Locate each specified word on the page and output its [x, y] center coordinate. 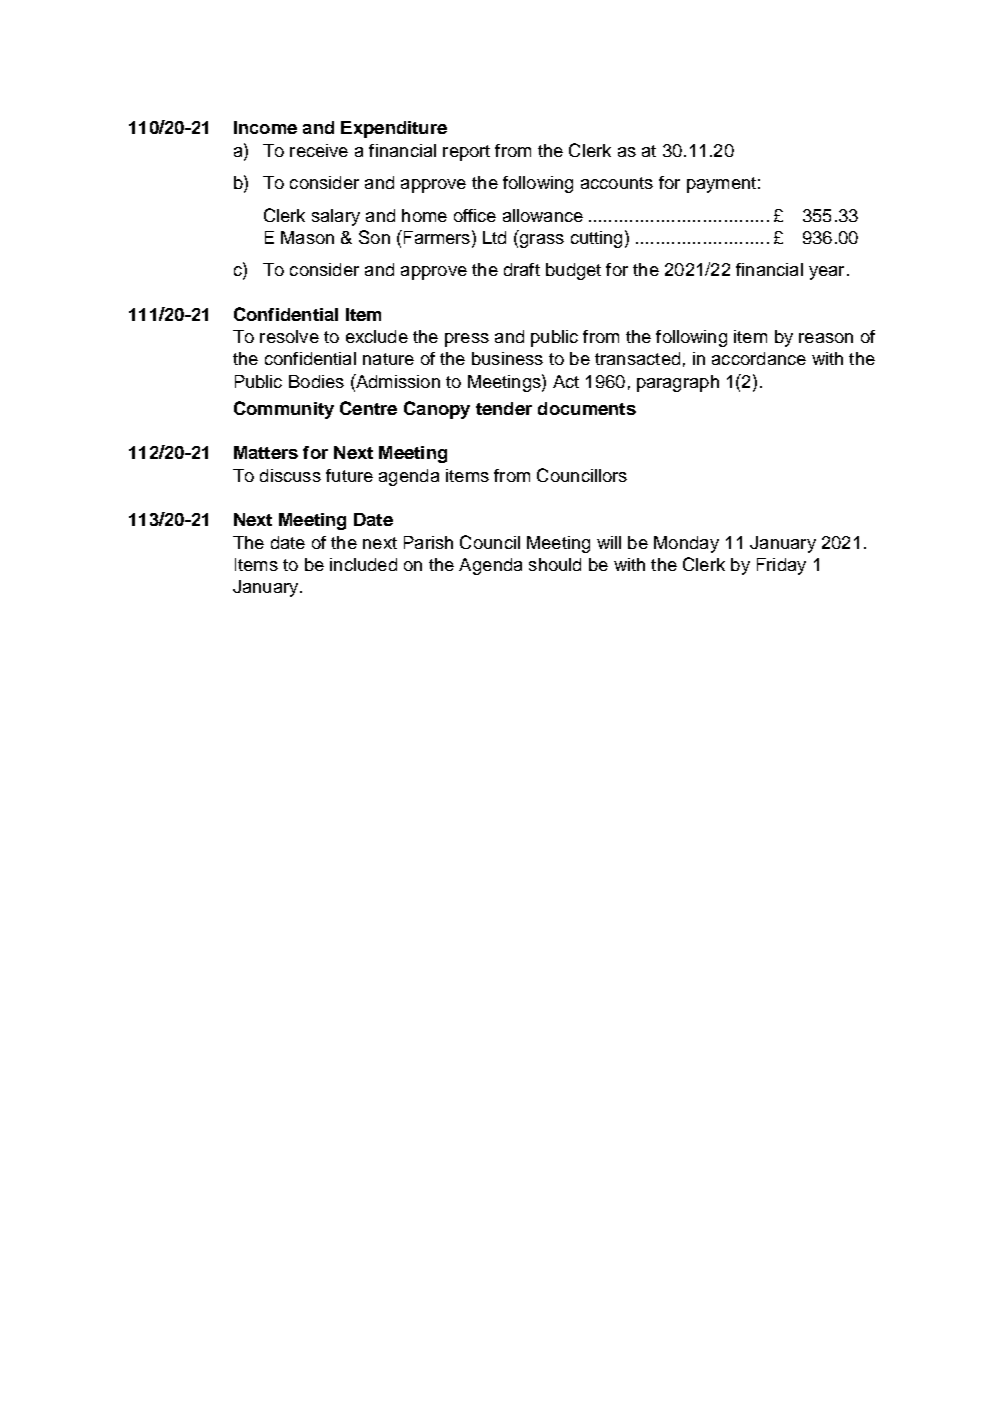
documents [587, 408]
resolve [289, 336]
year [826, 273]
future [349, 475]
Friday [781, 566]
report [466, 153]
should [555, 564]
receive [319, 150]
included [363, 564]
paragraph [678, 383]
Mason [307, 237]
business [507, 358]
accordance [759, 358]
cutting [596, 239]
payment [721, 185]
